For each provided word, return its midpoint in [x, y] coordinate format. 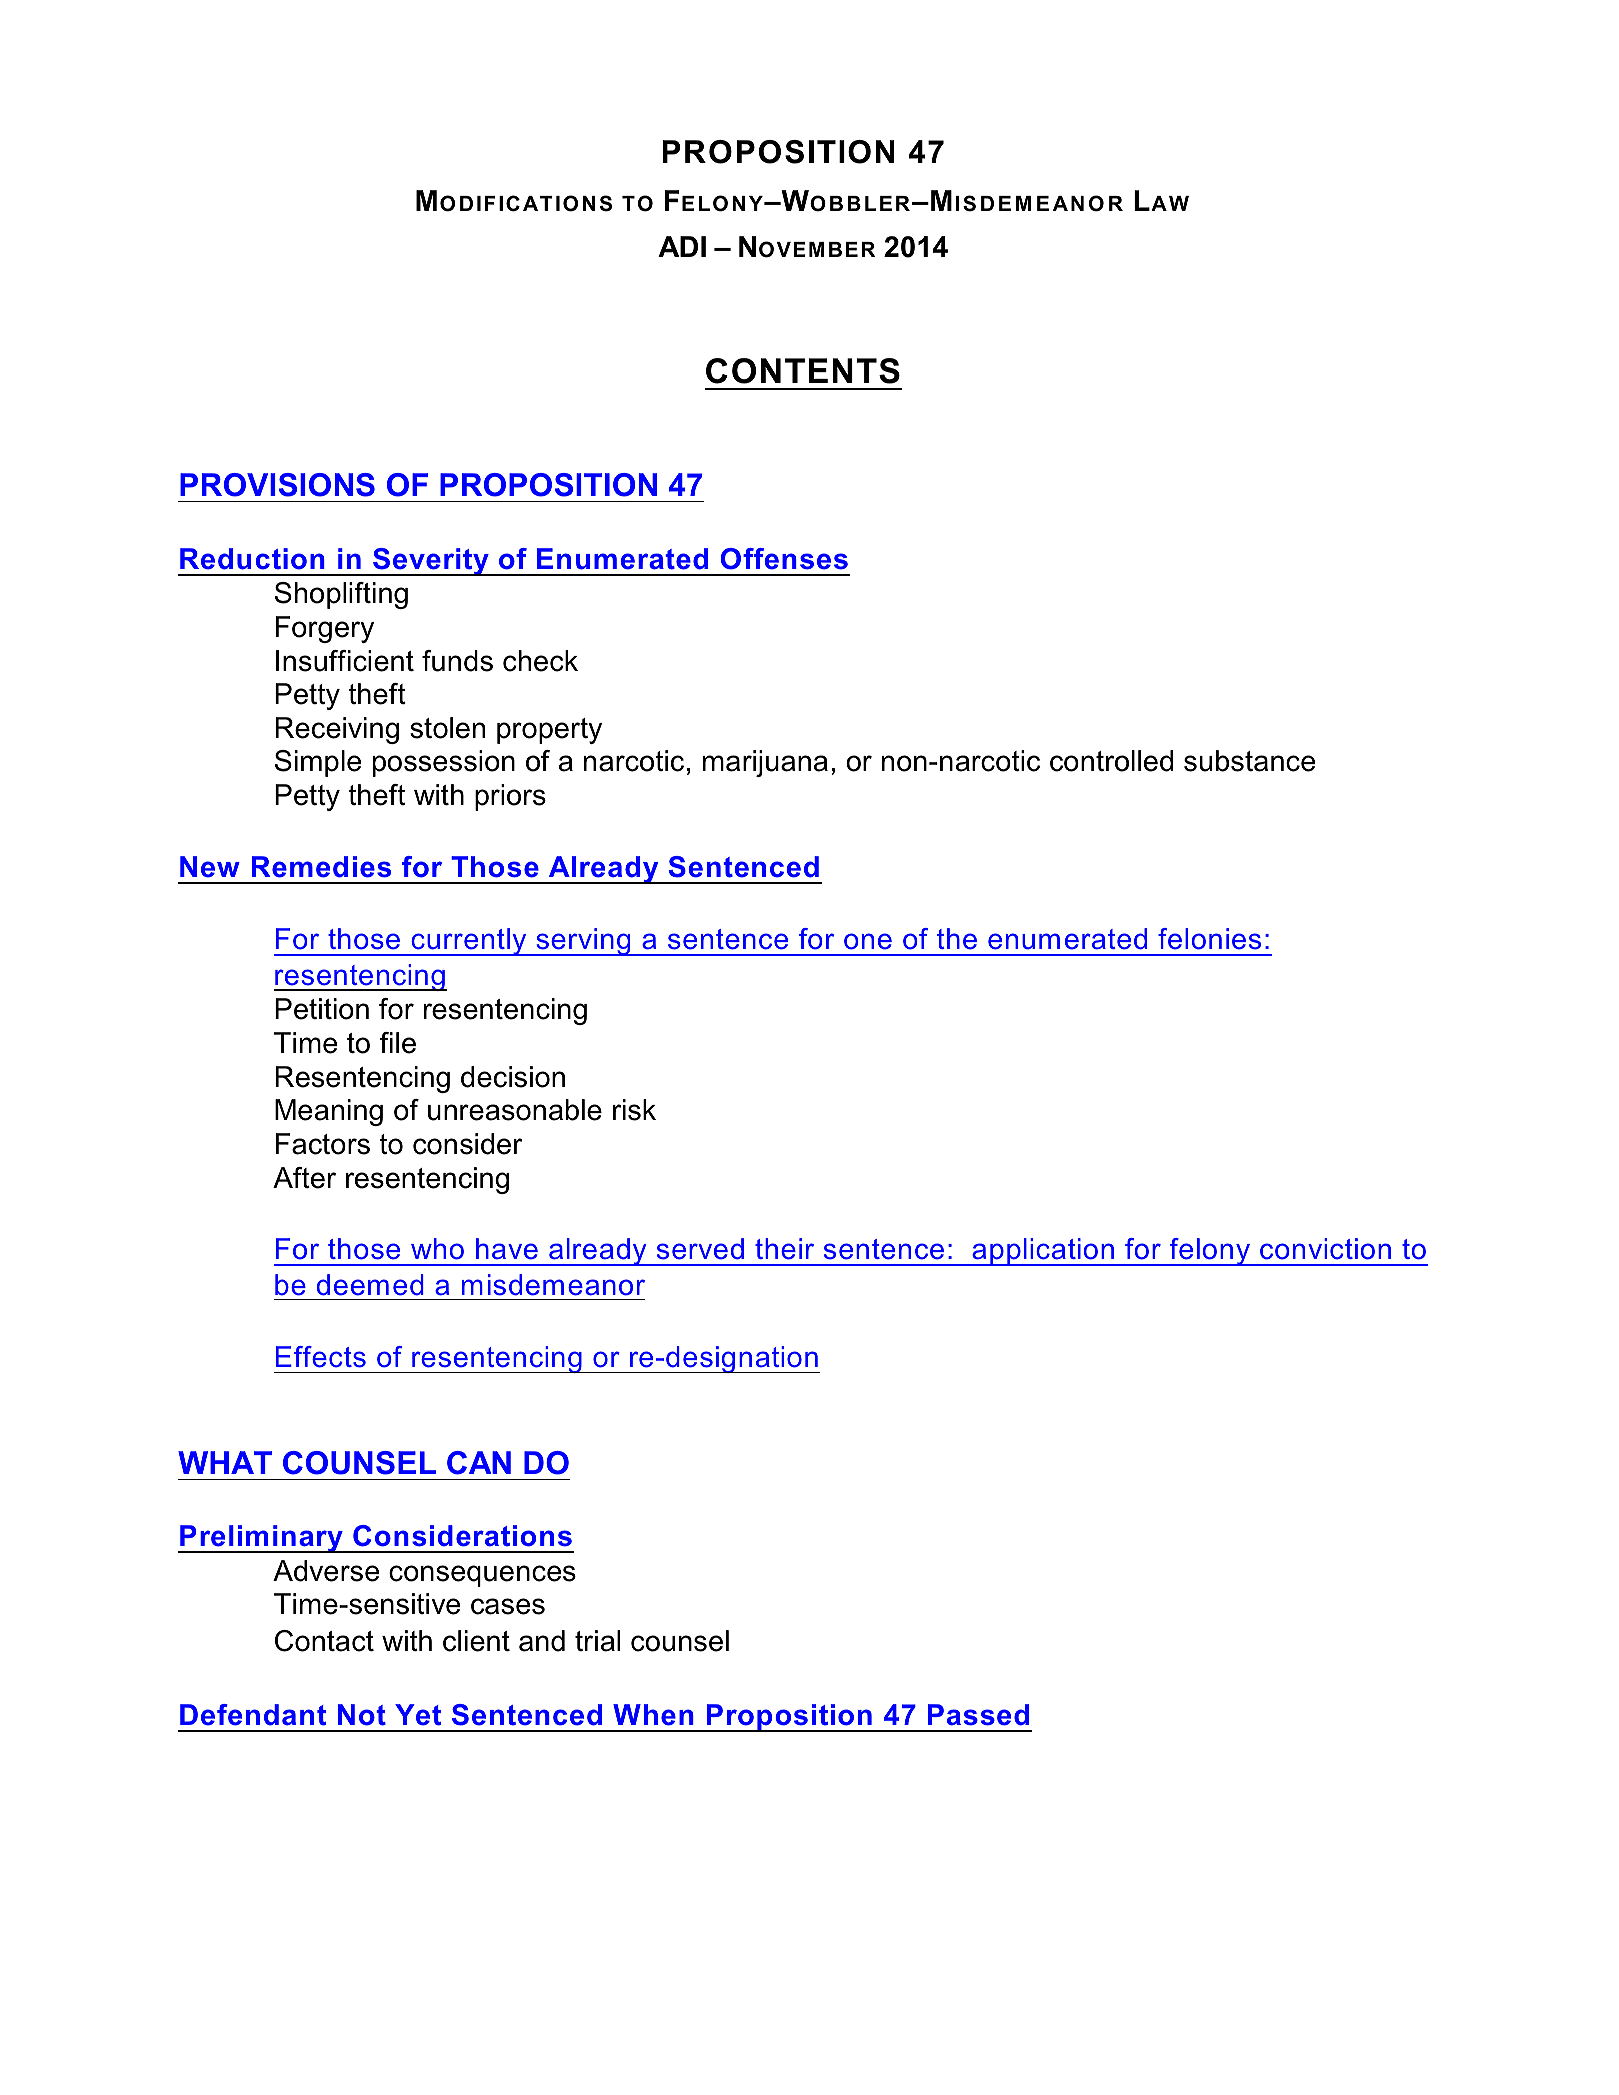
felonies [1209, 939]
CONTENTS [803, 371]
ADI [682, 246]
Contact [324, 1641]
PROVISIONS [277, 485]
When [653, 1715]
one [868, 941]
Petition [322, 1009]
